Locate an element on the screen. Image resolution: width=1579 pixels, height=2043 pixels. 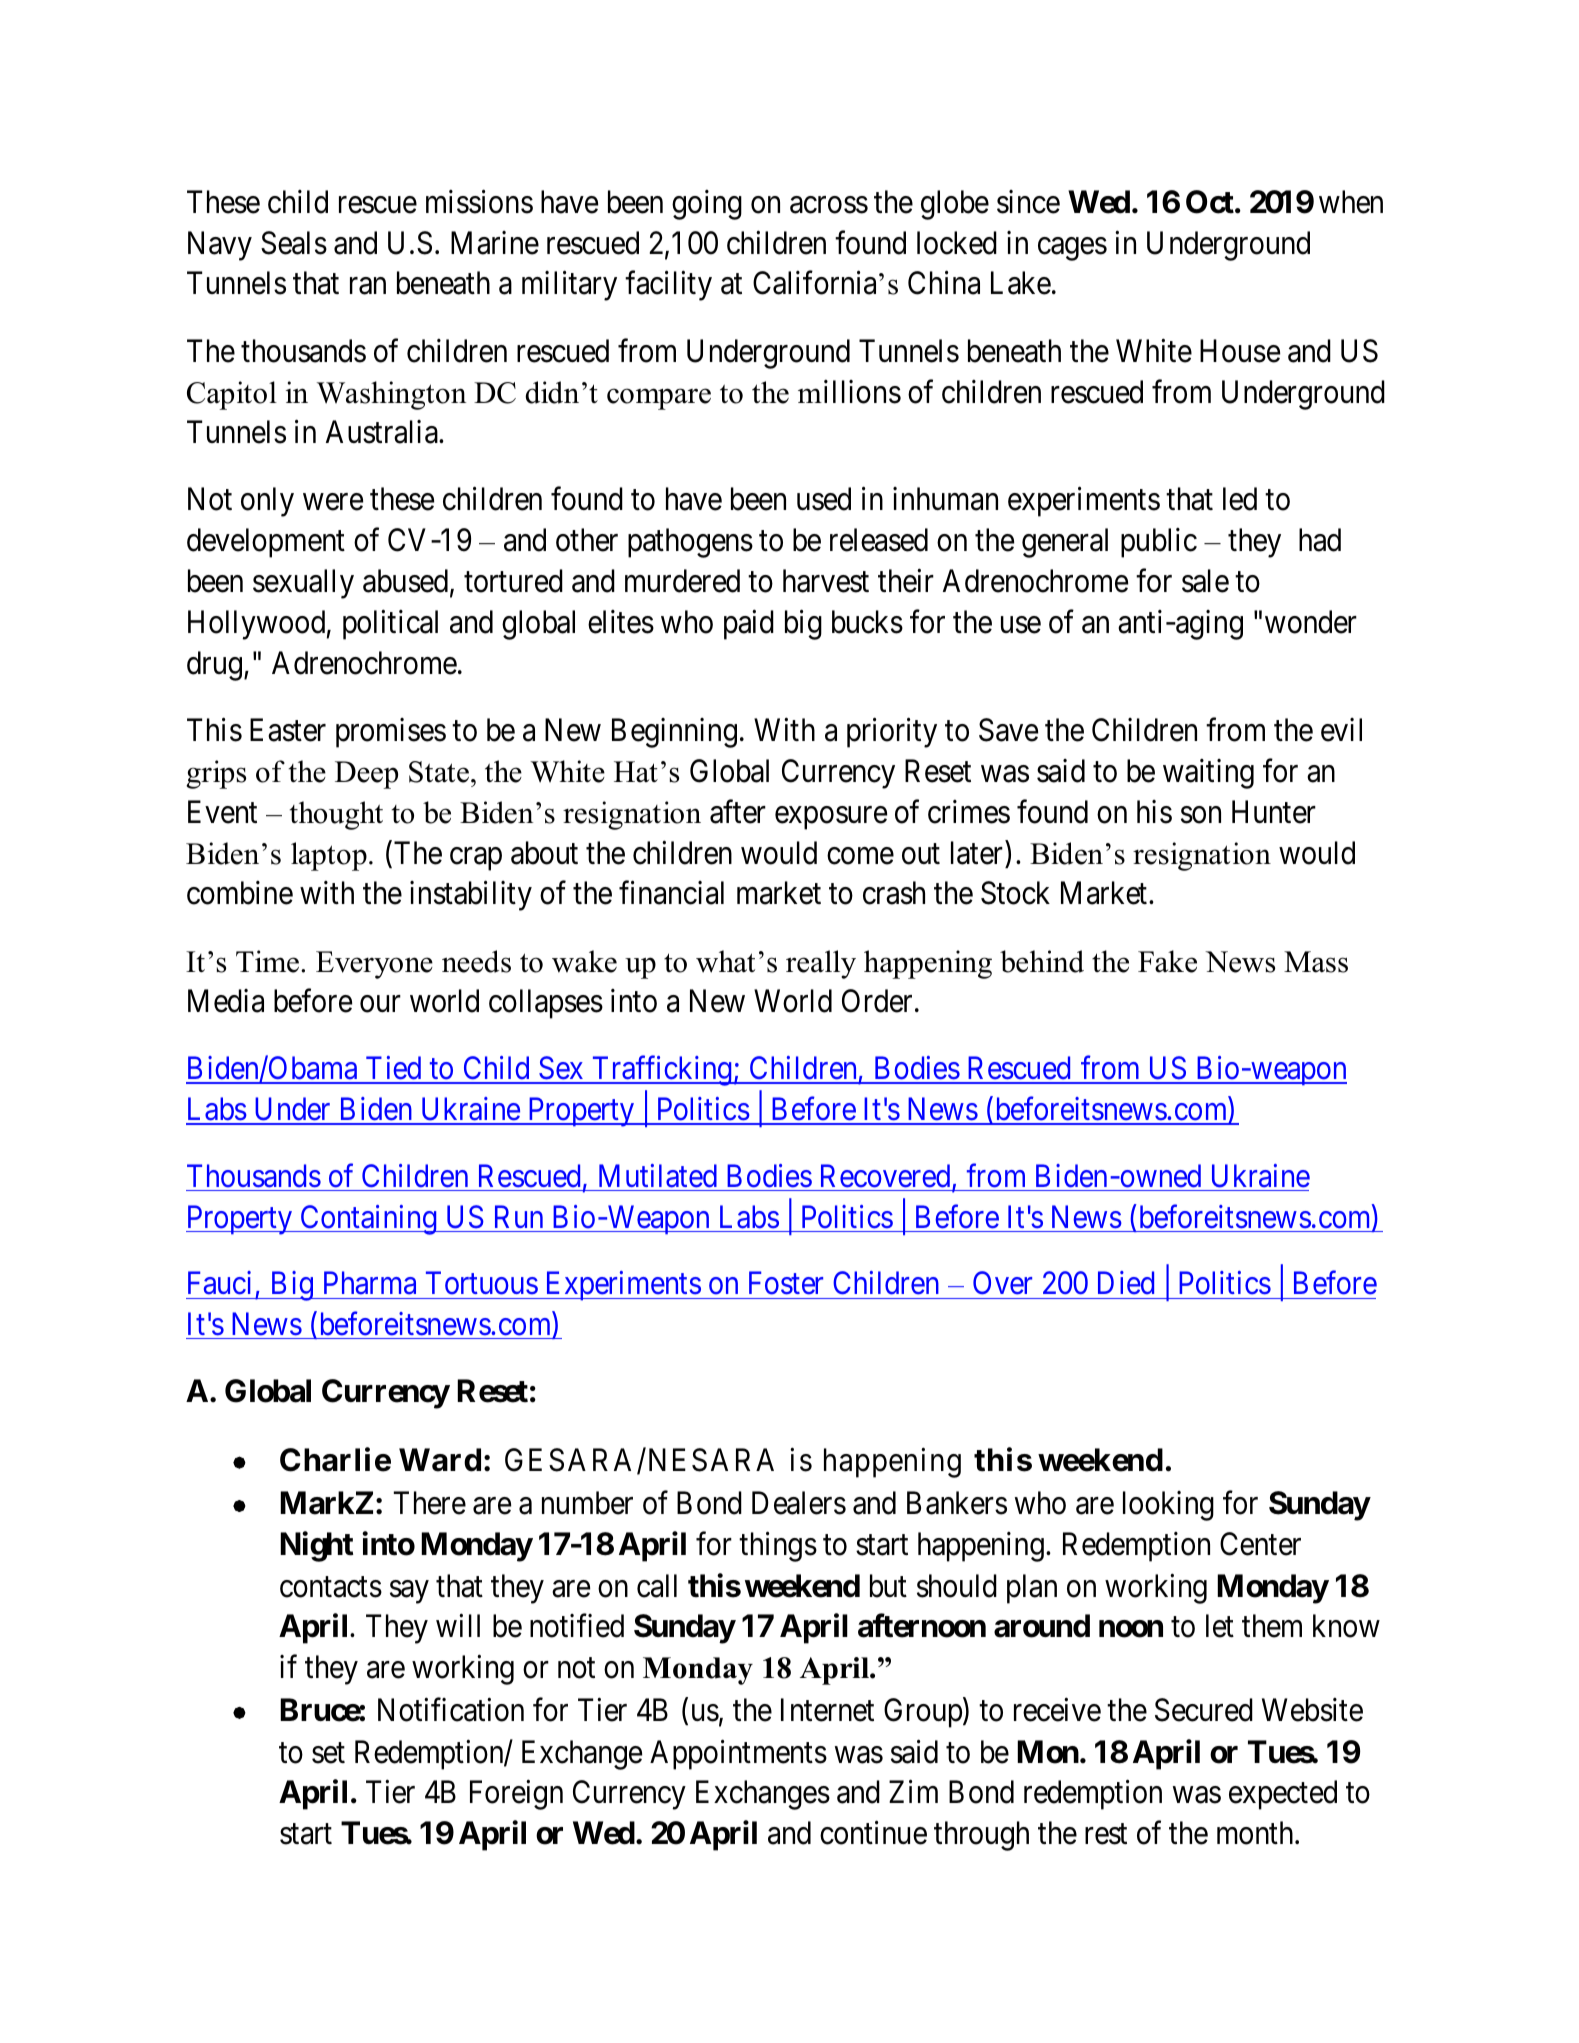
Oct is located at coordinates (1211, 202).
